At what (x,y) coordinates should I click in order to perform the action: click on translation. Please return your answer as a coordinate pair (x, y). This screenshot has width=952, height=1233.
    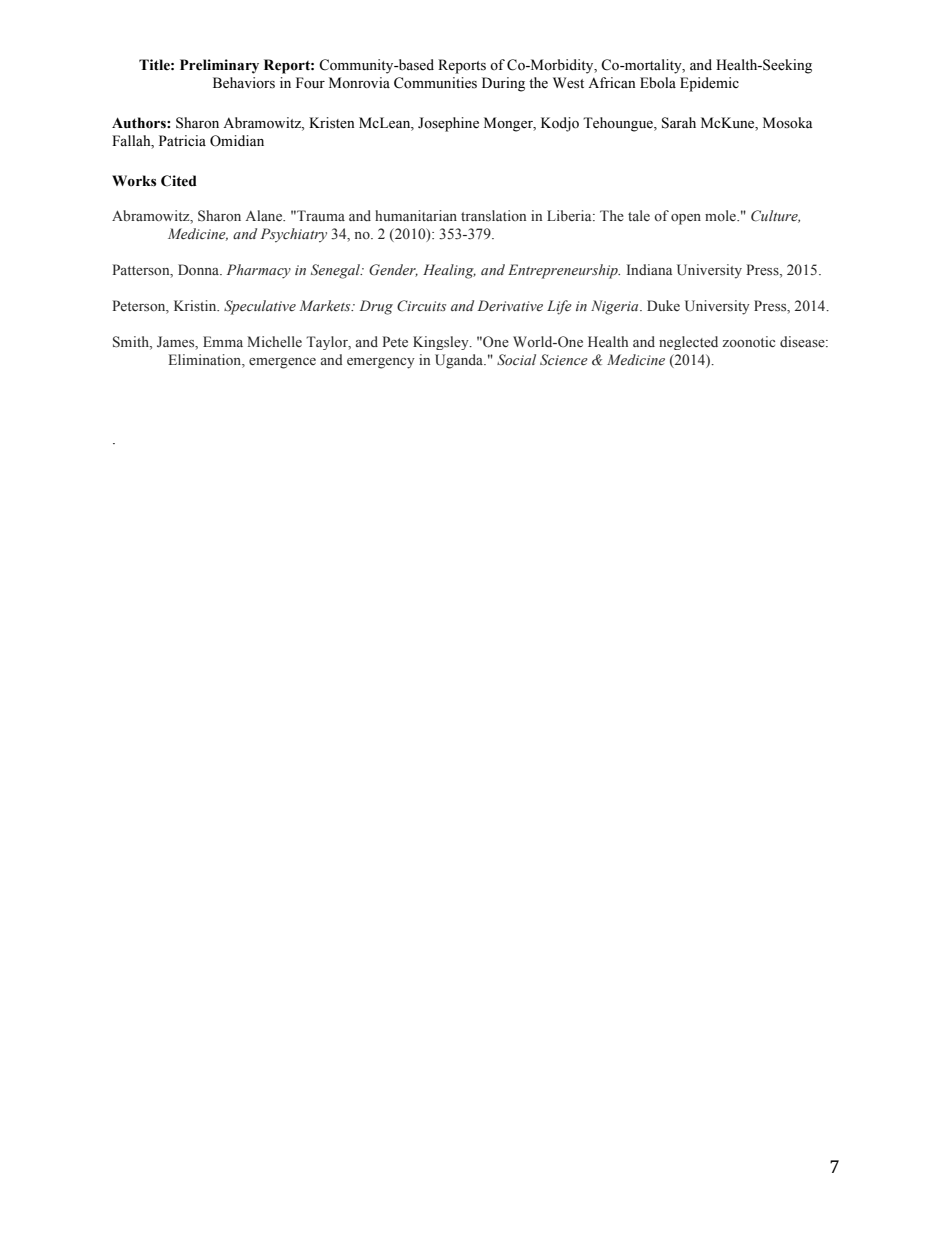
    Looking at the image, I should click on (493, 215).
